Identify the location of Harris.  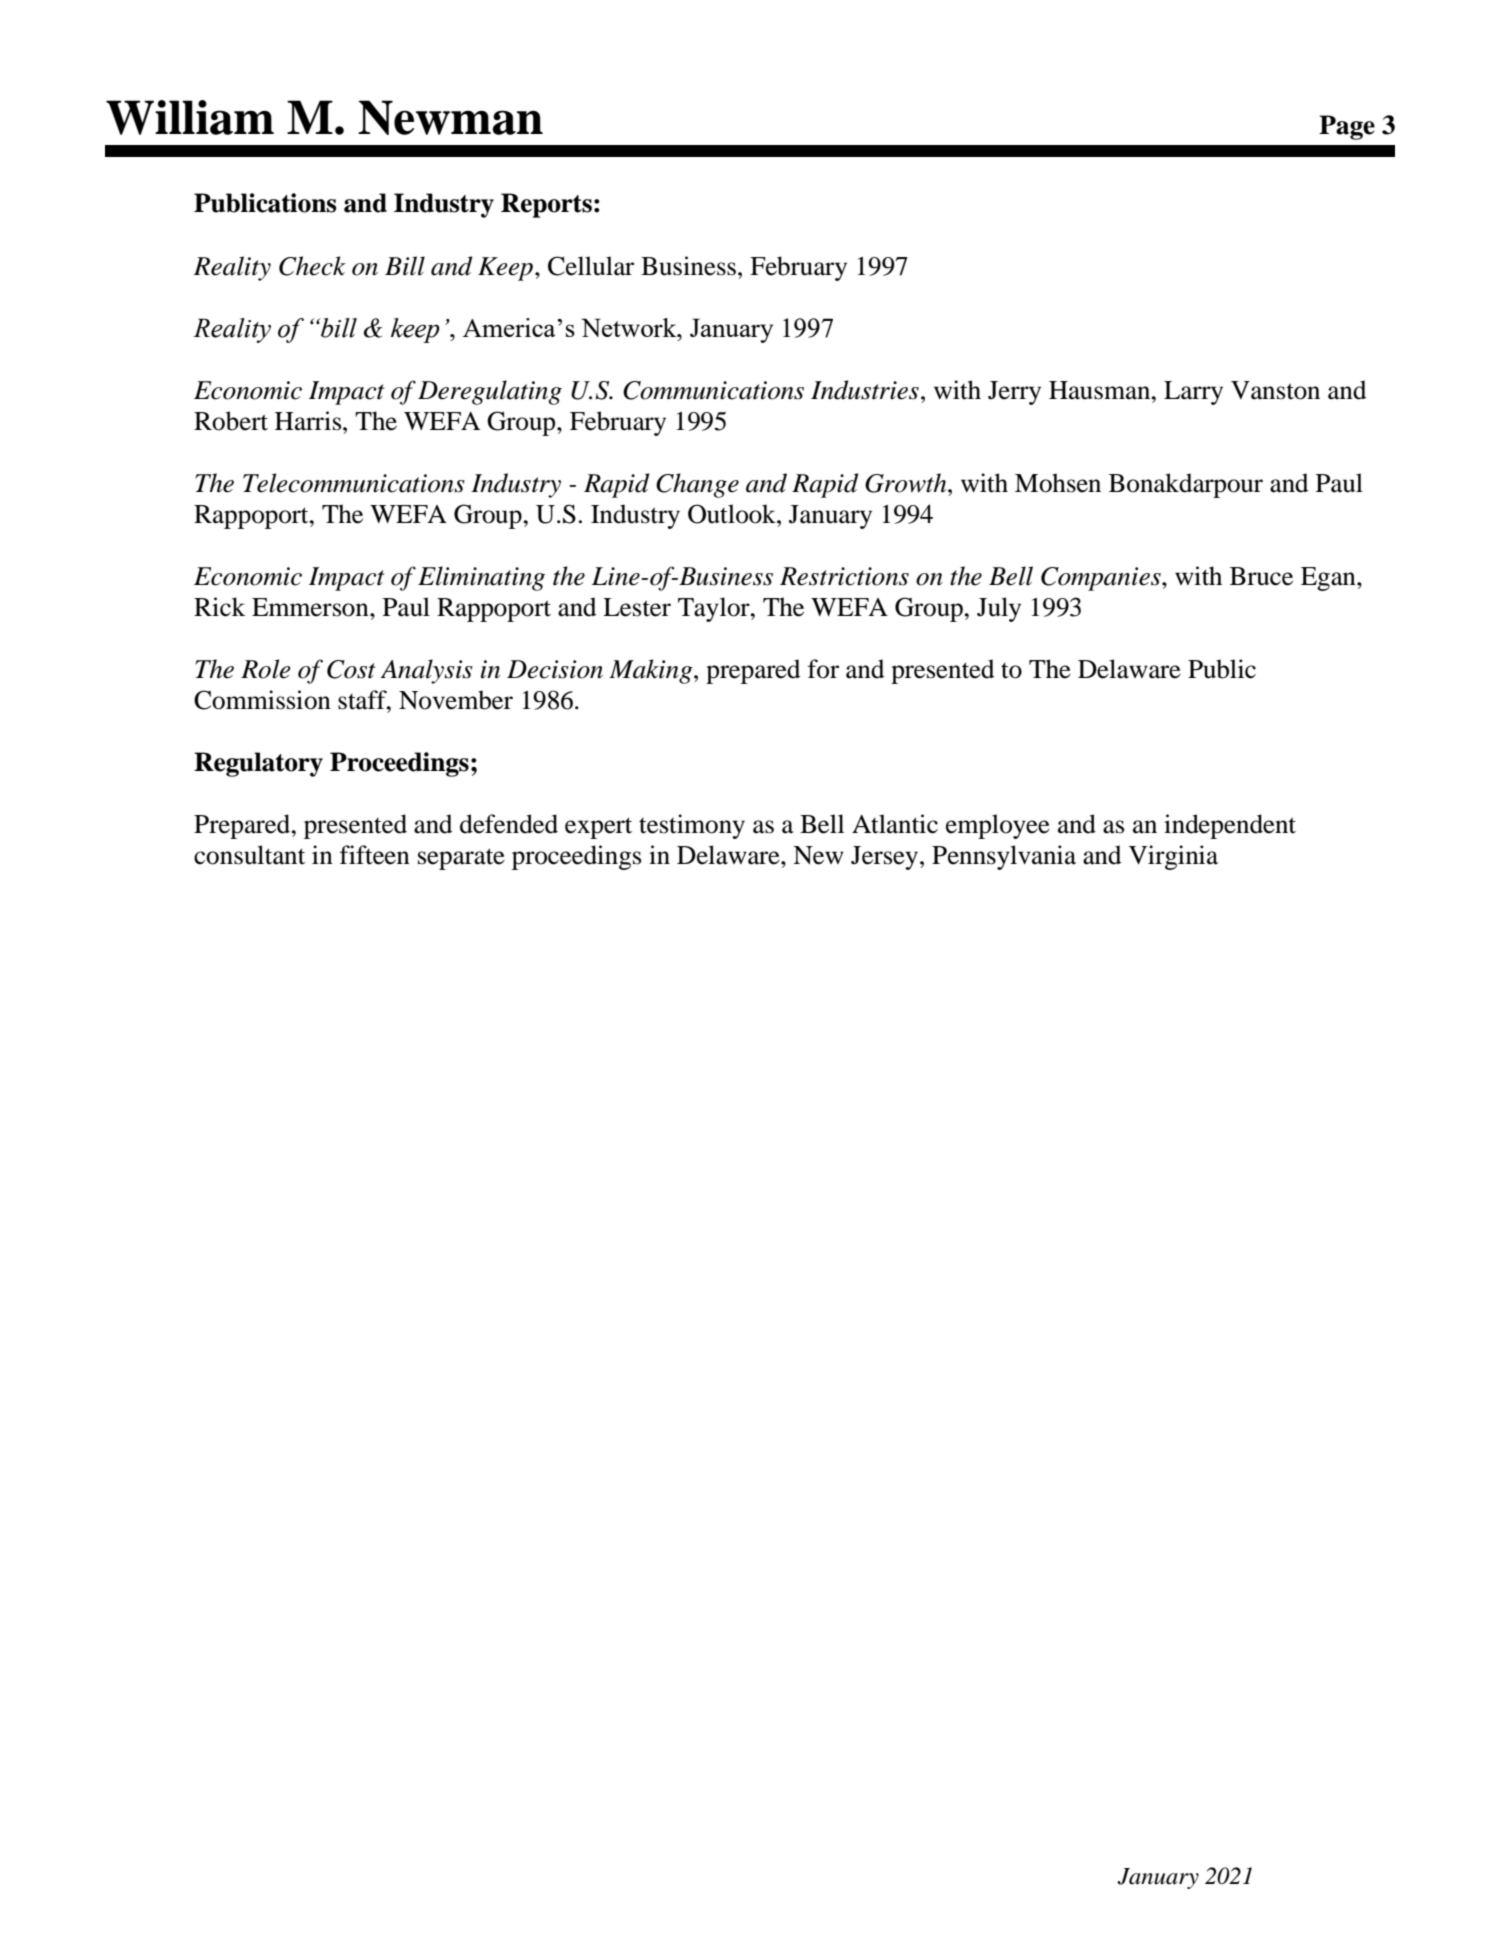
(309, 421).
